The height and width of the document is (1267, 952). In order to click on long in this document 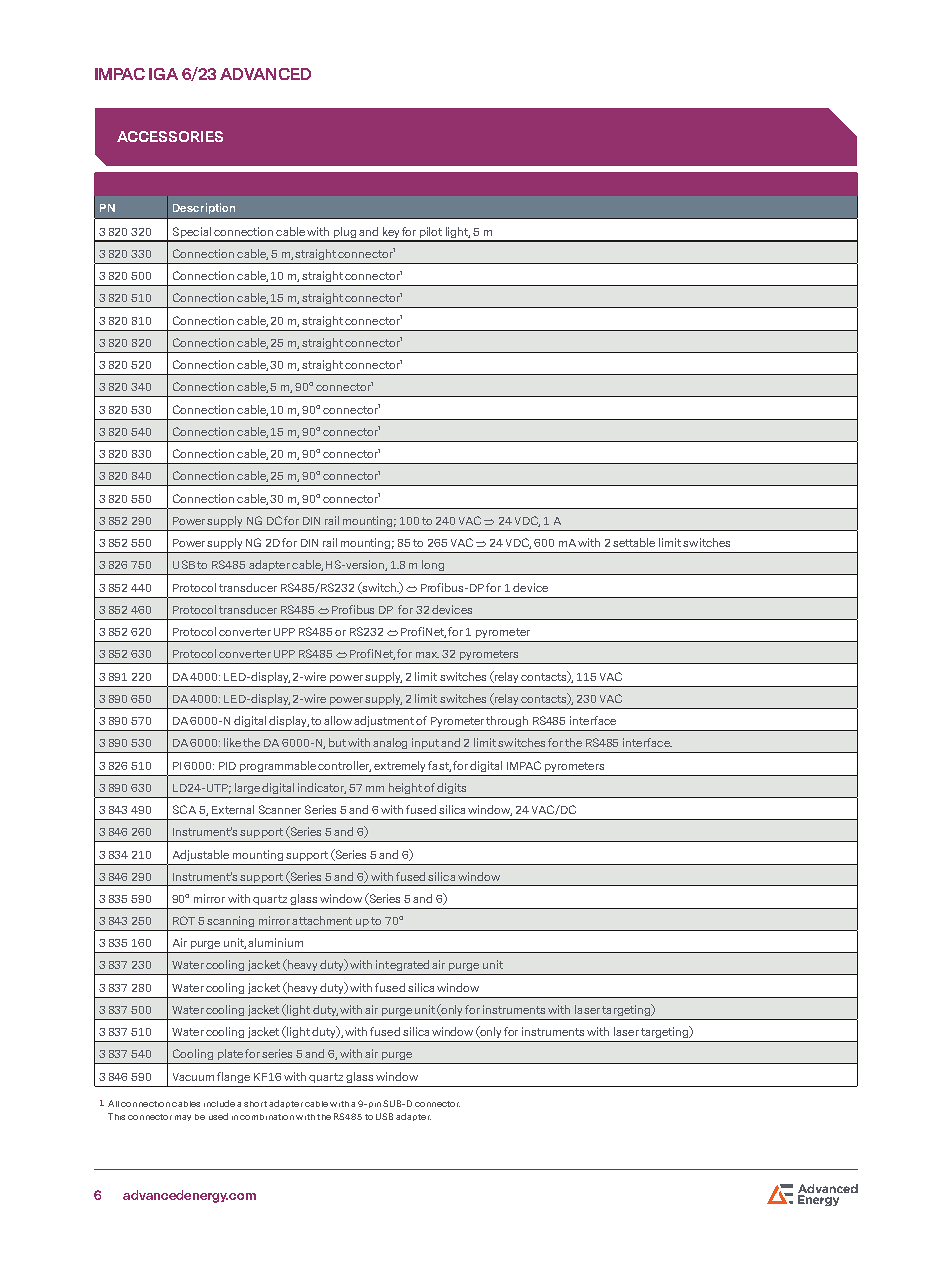, I will do `click(433, 565)`.
